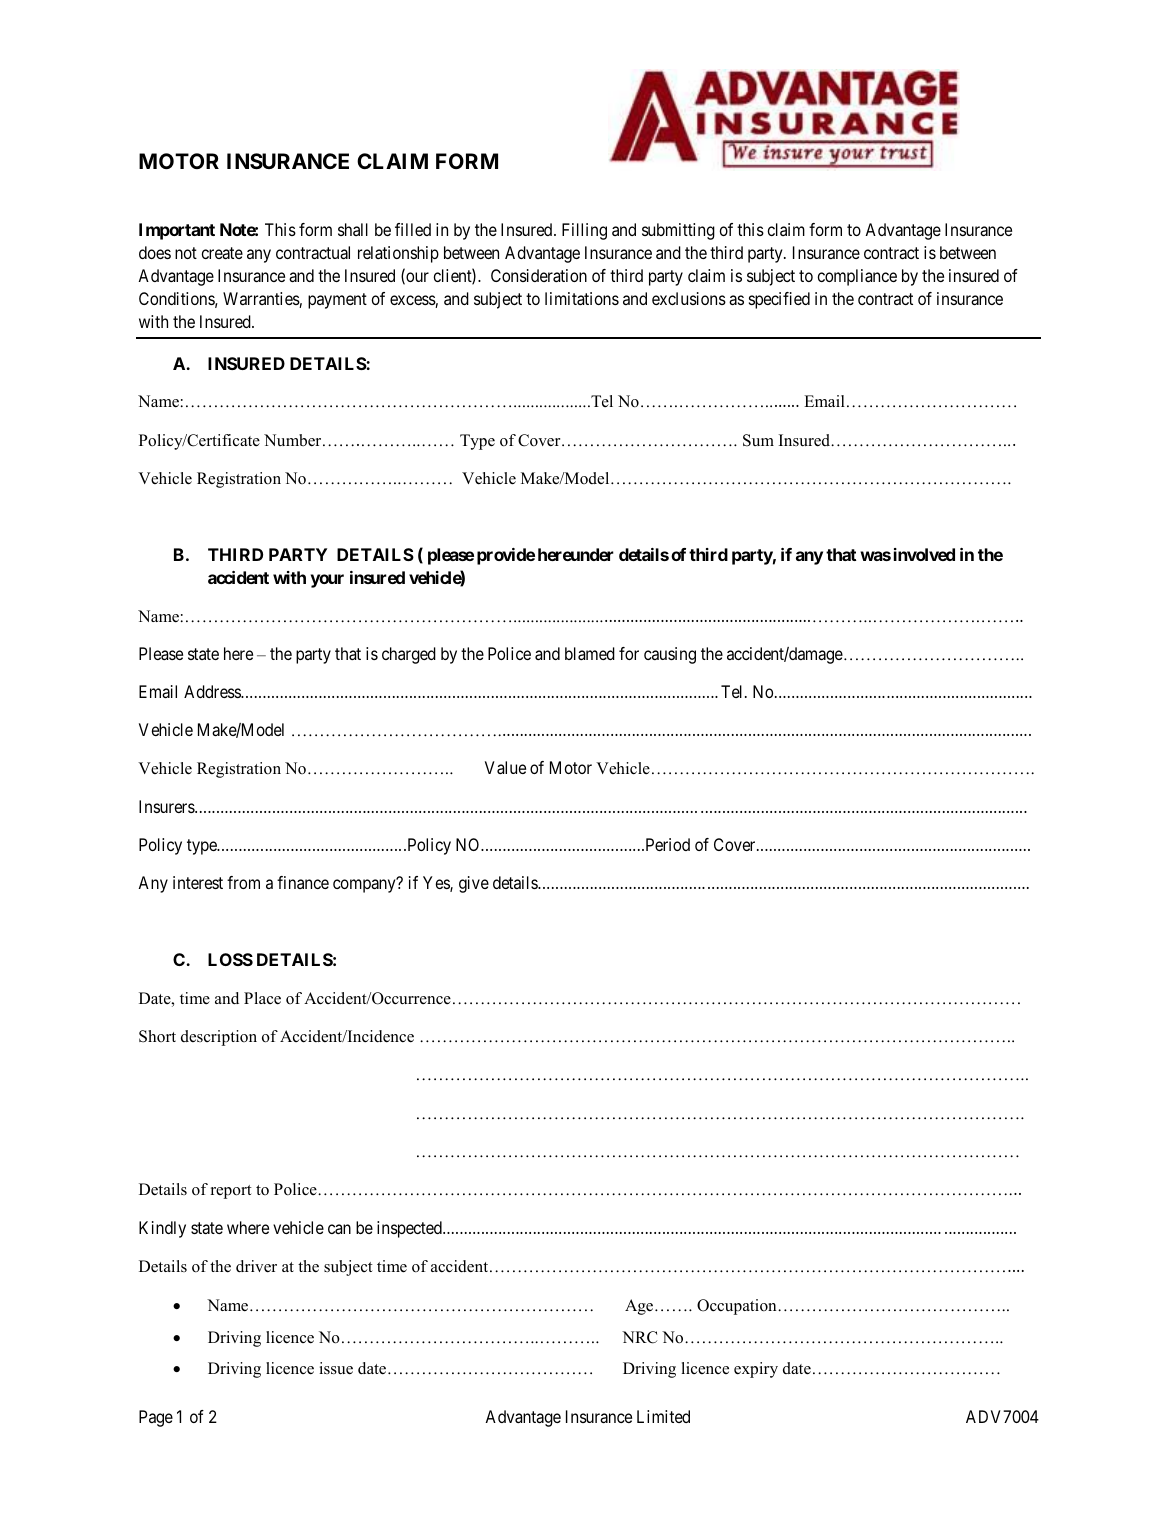 This document has width=1176, height=1522. I want to click on Occupation, so click(738, 1307).
